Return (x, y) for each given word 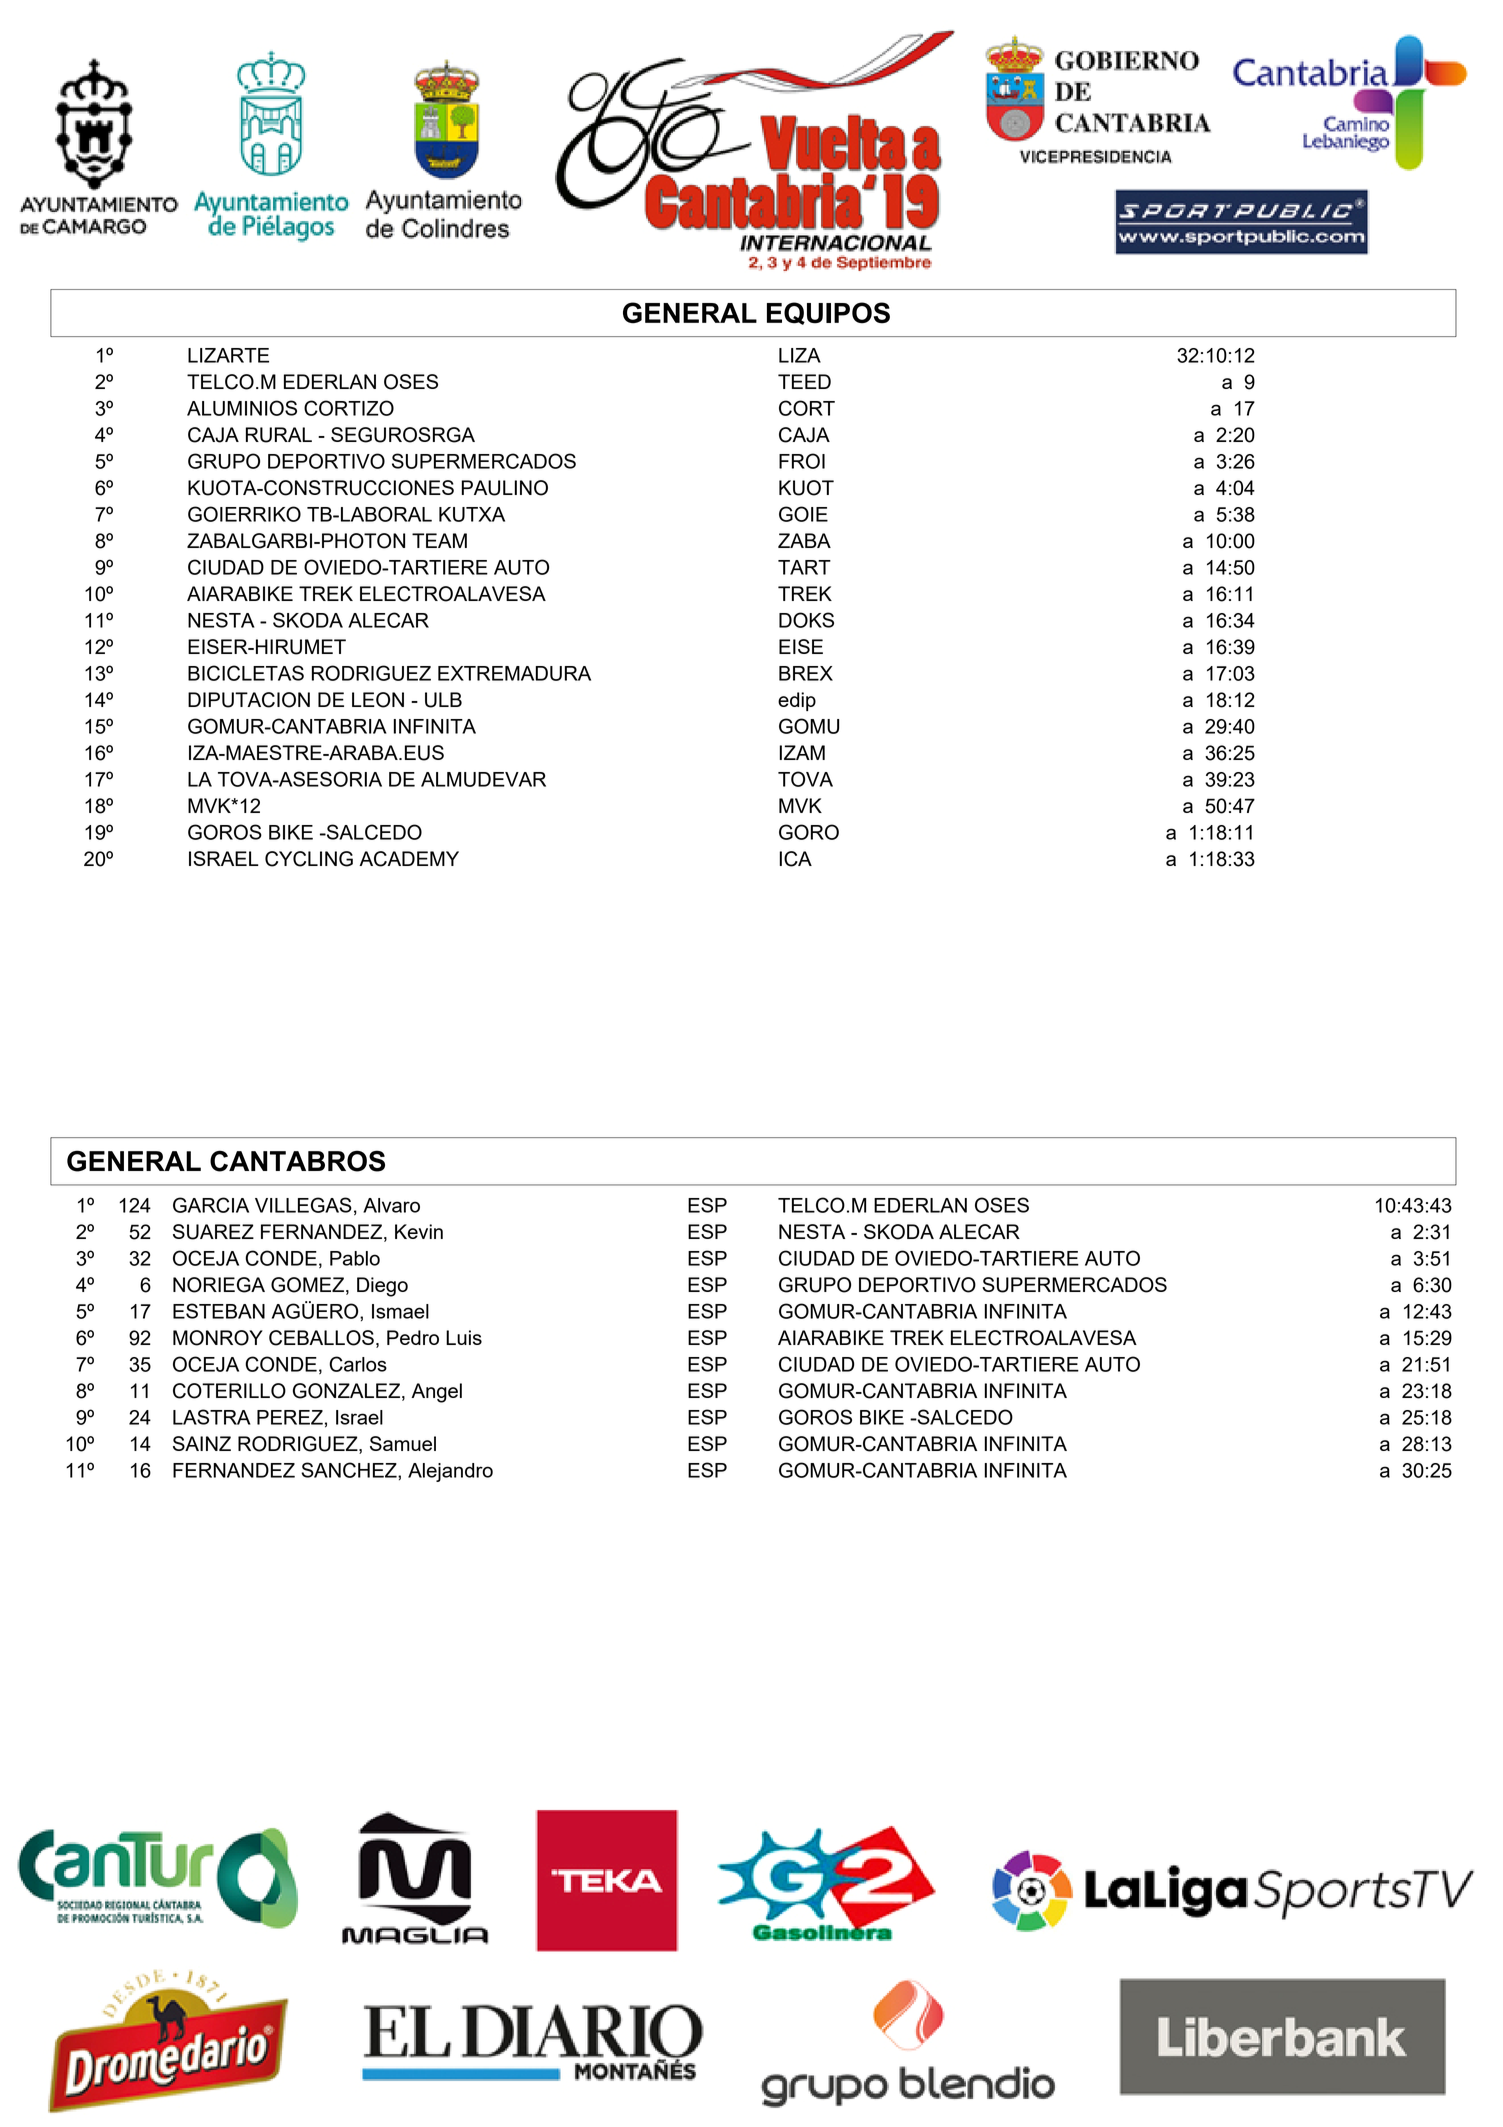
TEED (804, 381)
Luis (464, 1337)
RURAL (279, 435)
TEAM (439, 540)
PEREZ (290, 1417)
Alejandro (450, 1472)
